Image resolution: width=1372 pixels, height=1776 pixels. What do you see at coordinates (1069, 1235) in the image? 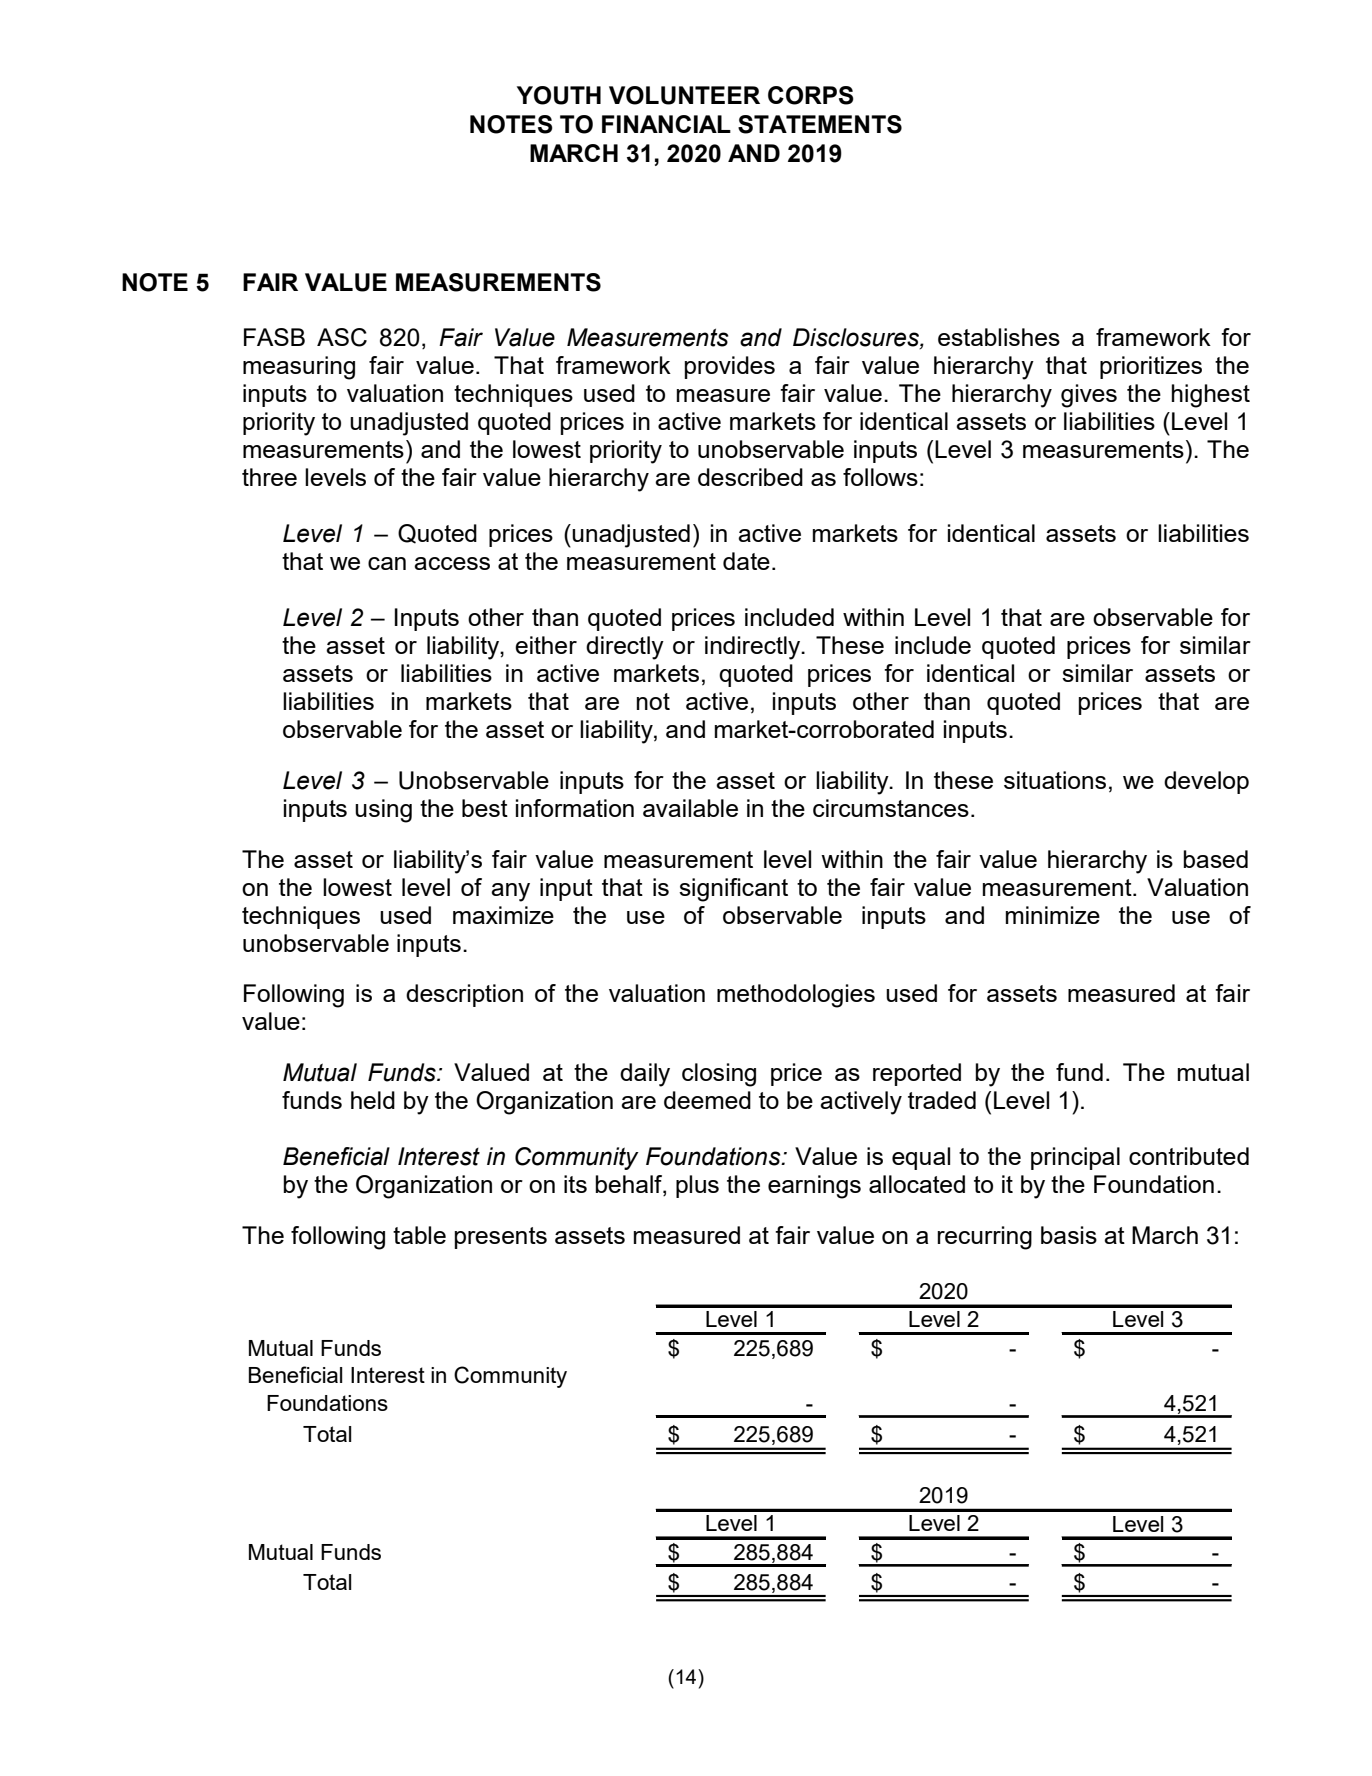
I see `basis` at bounding box center [1069, 1235].
